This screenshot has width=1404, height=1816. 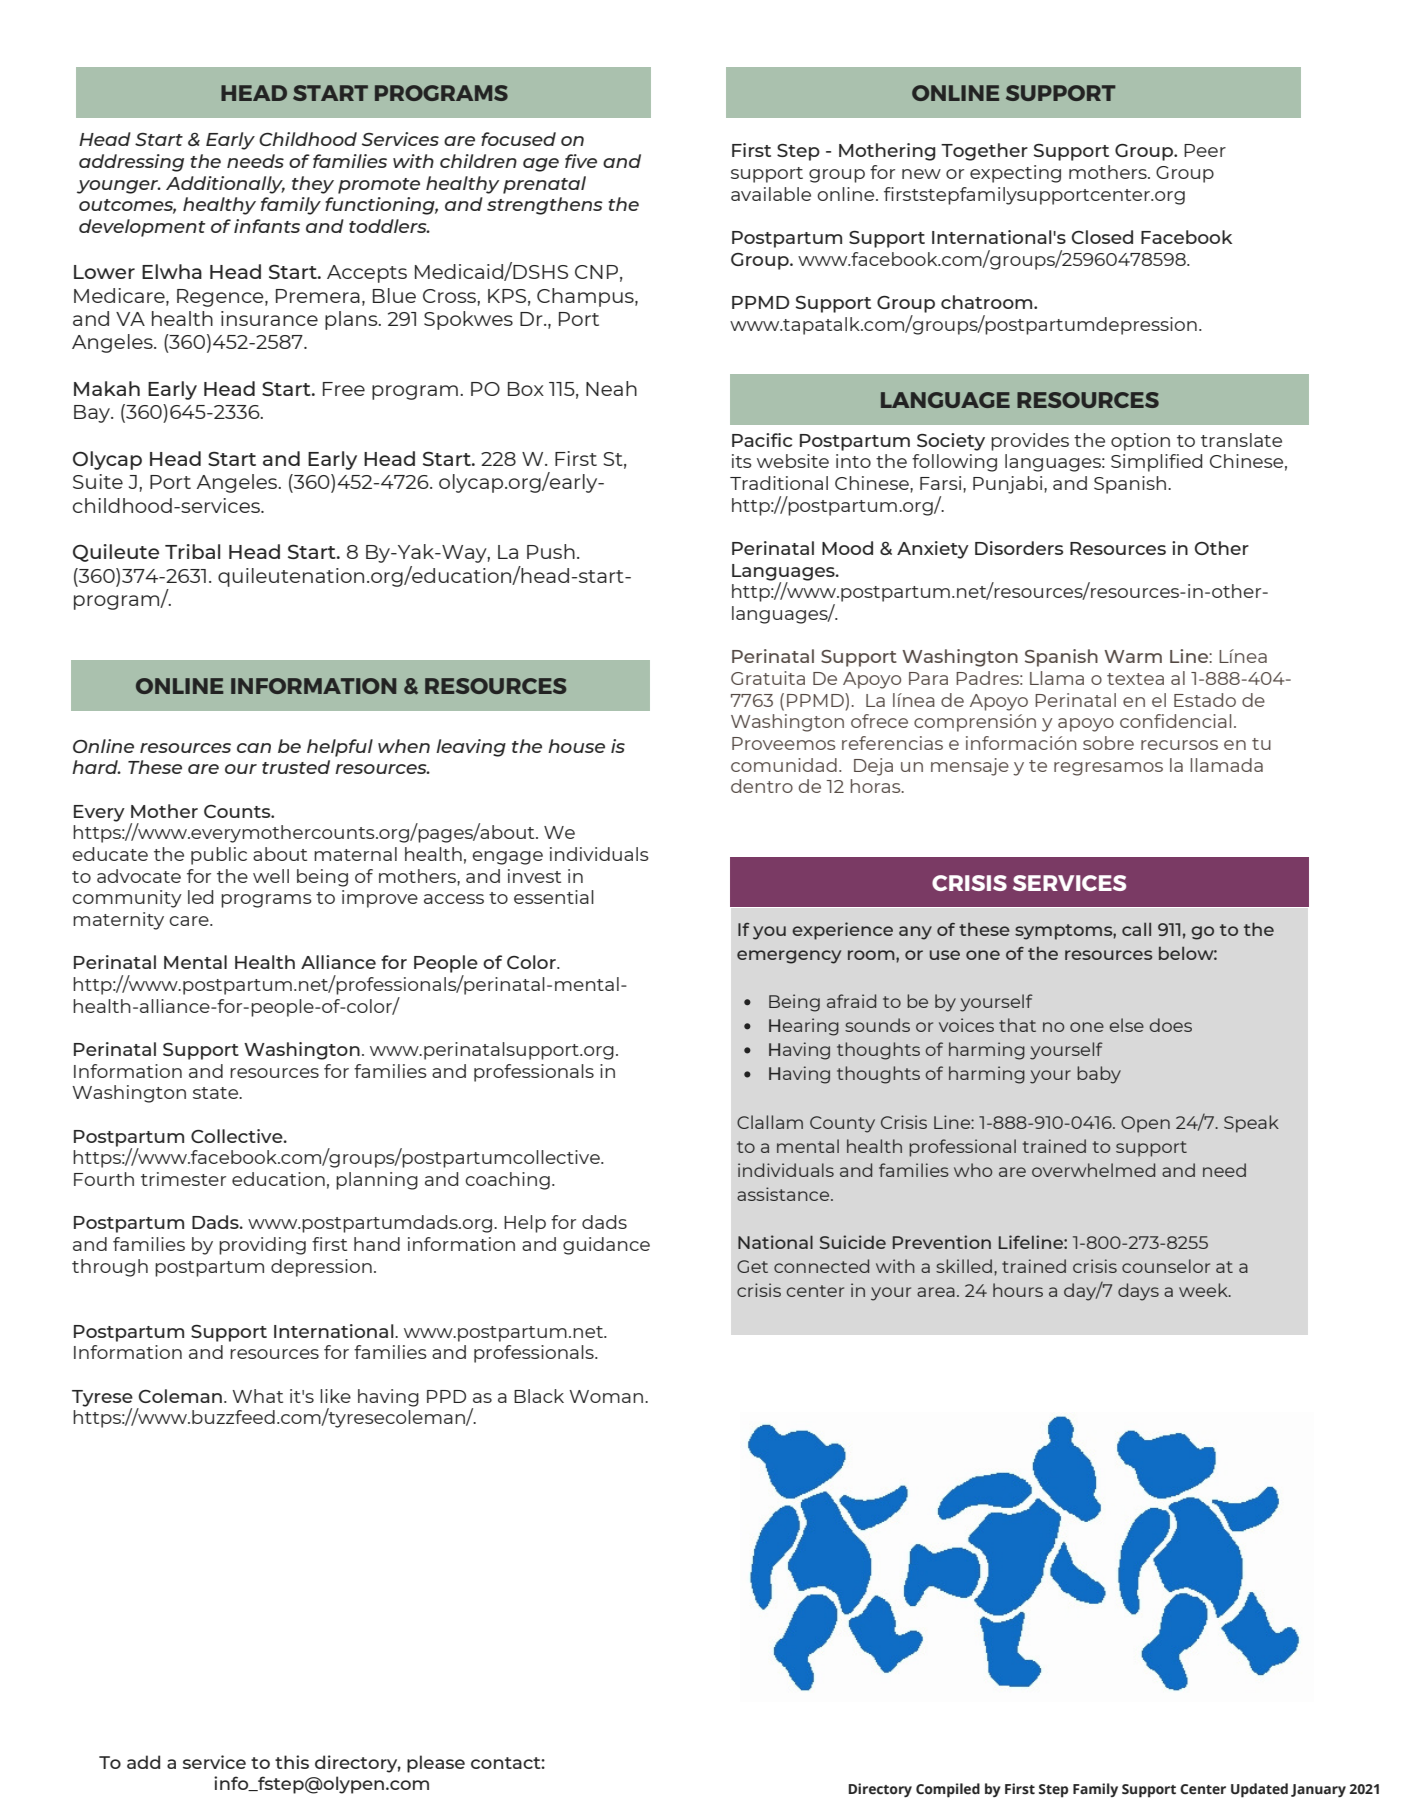 What do you see at coordinates (784, 1194) in the screenshot?
I see `assistance` at bounding box center [784, 1194].
